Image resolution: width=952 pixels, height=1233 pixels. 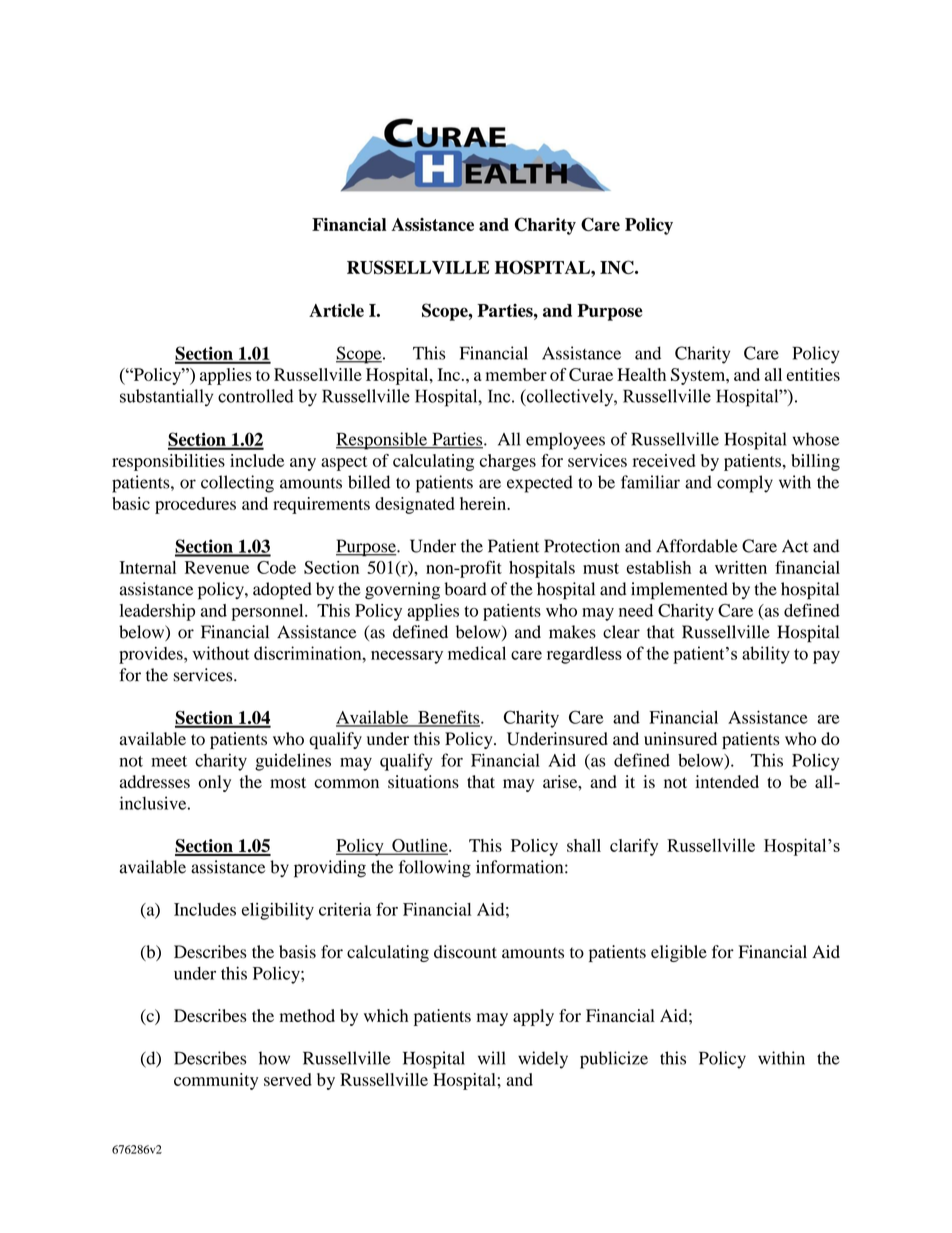 I want to click on member, so click(x=516, y=374).
